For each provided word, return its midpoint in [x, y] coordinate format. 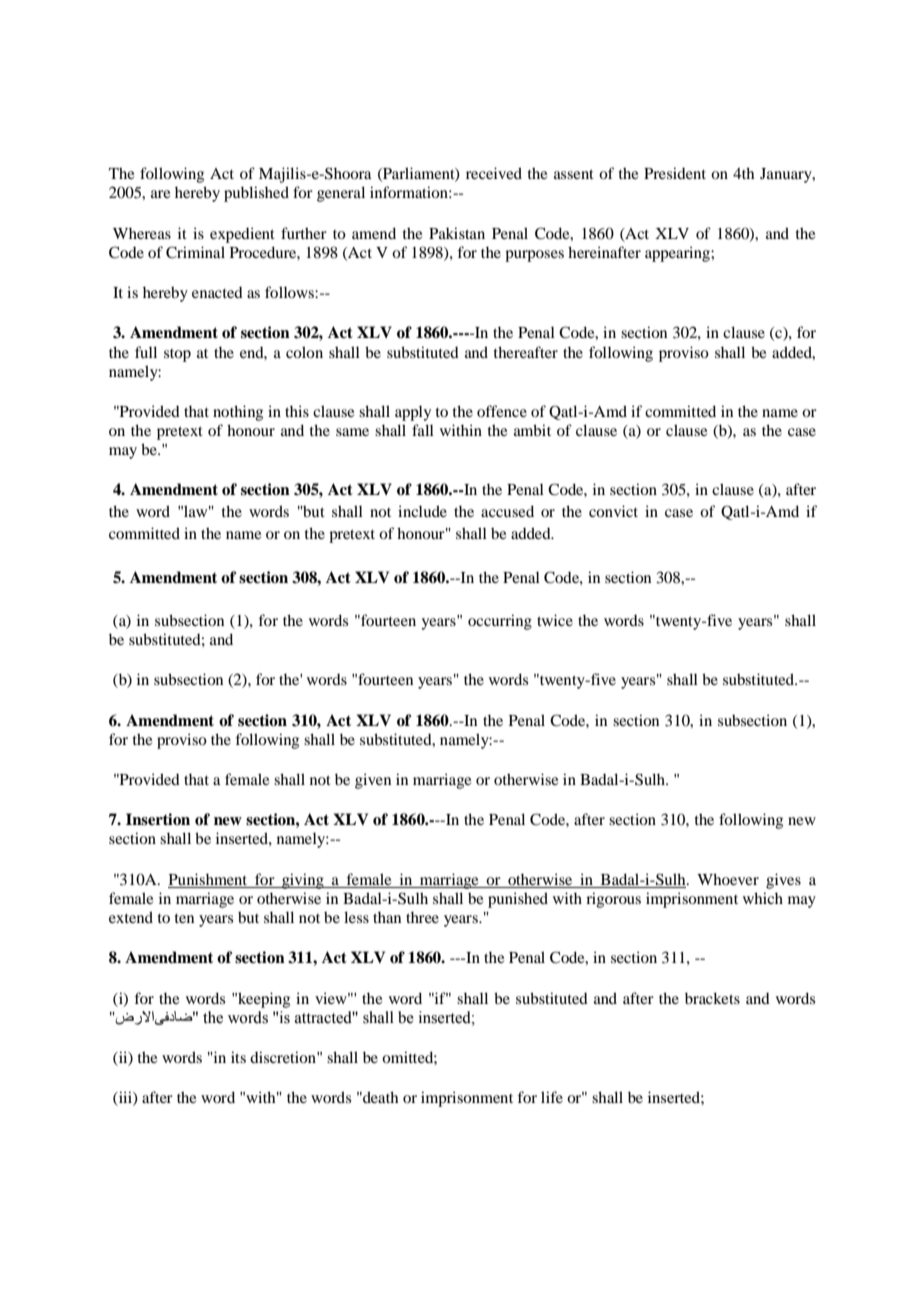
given [373, 781]
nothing [238, 413]
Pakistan [457, 233]
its [238, 1057]
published [256, 194]
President [675, 173]
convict [613, 511]
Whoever [728, 879]
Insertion [158, 819]
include [422, 511]
